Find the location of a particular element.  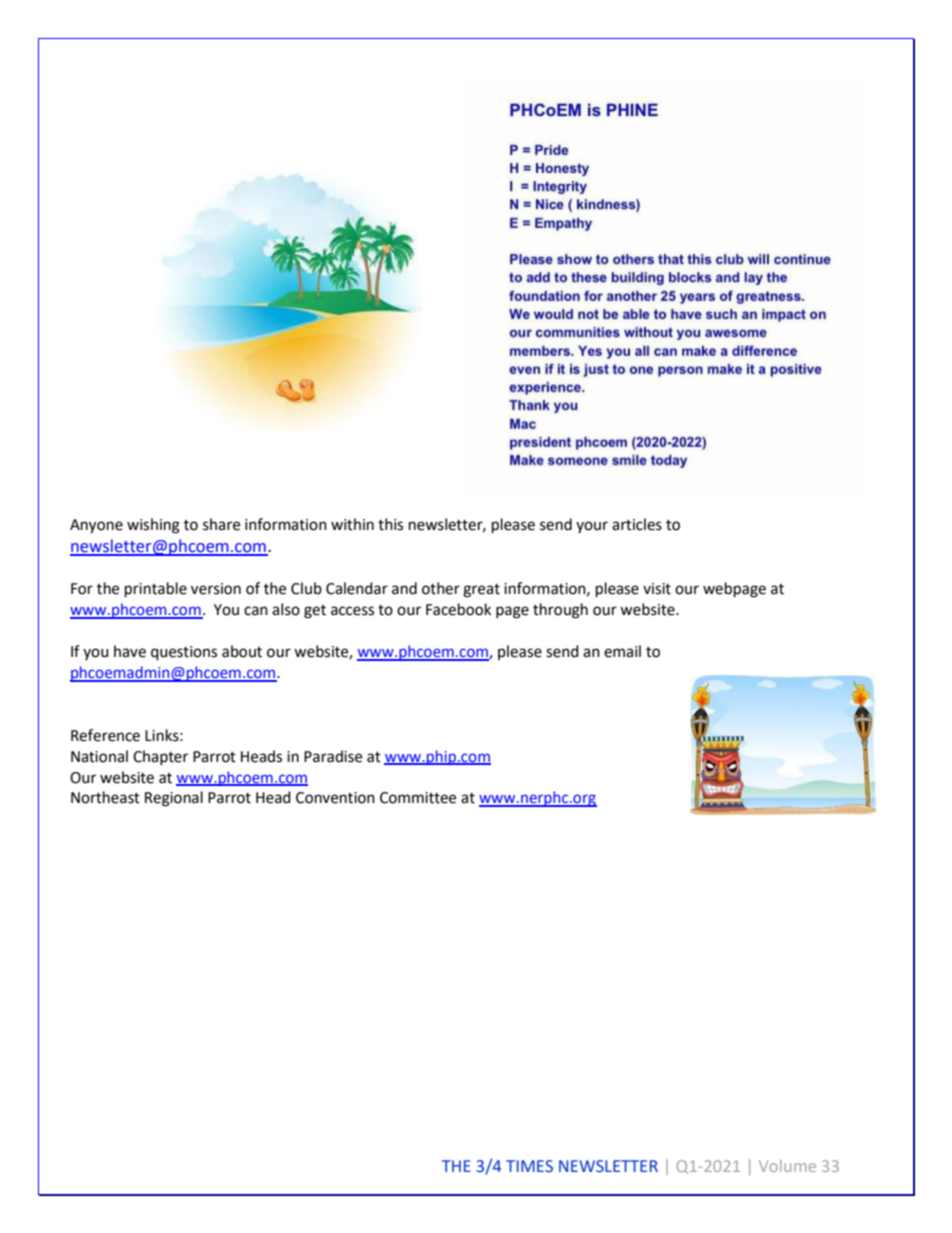

Committee is located at coordinates (418, 798).
